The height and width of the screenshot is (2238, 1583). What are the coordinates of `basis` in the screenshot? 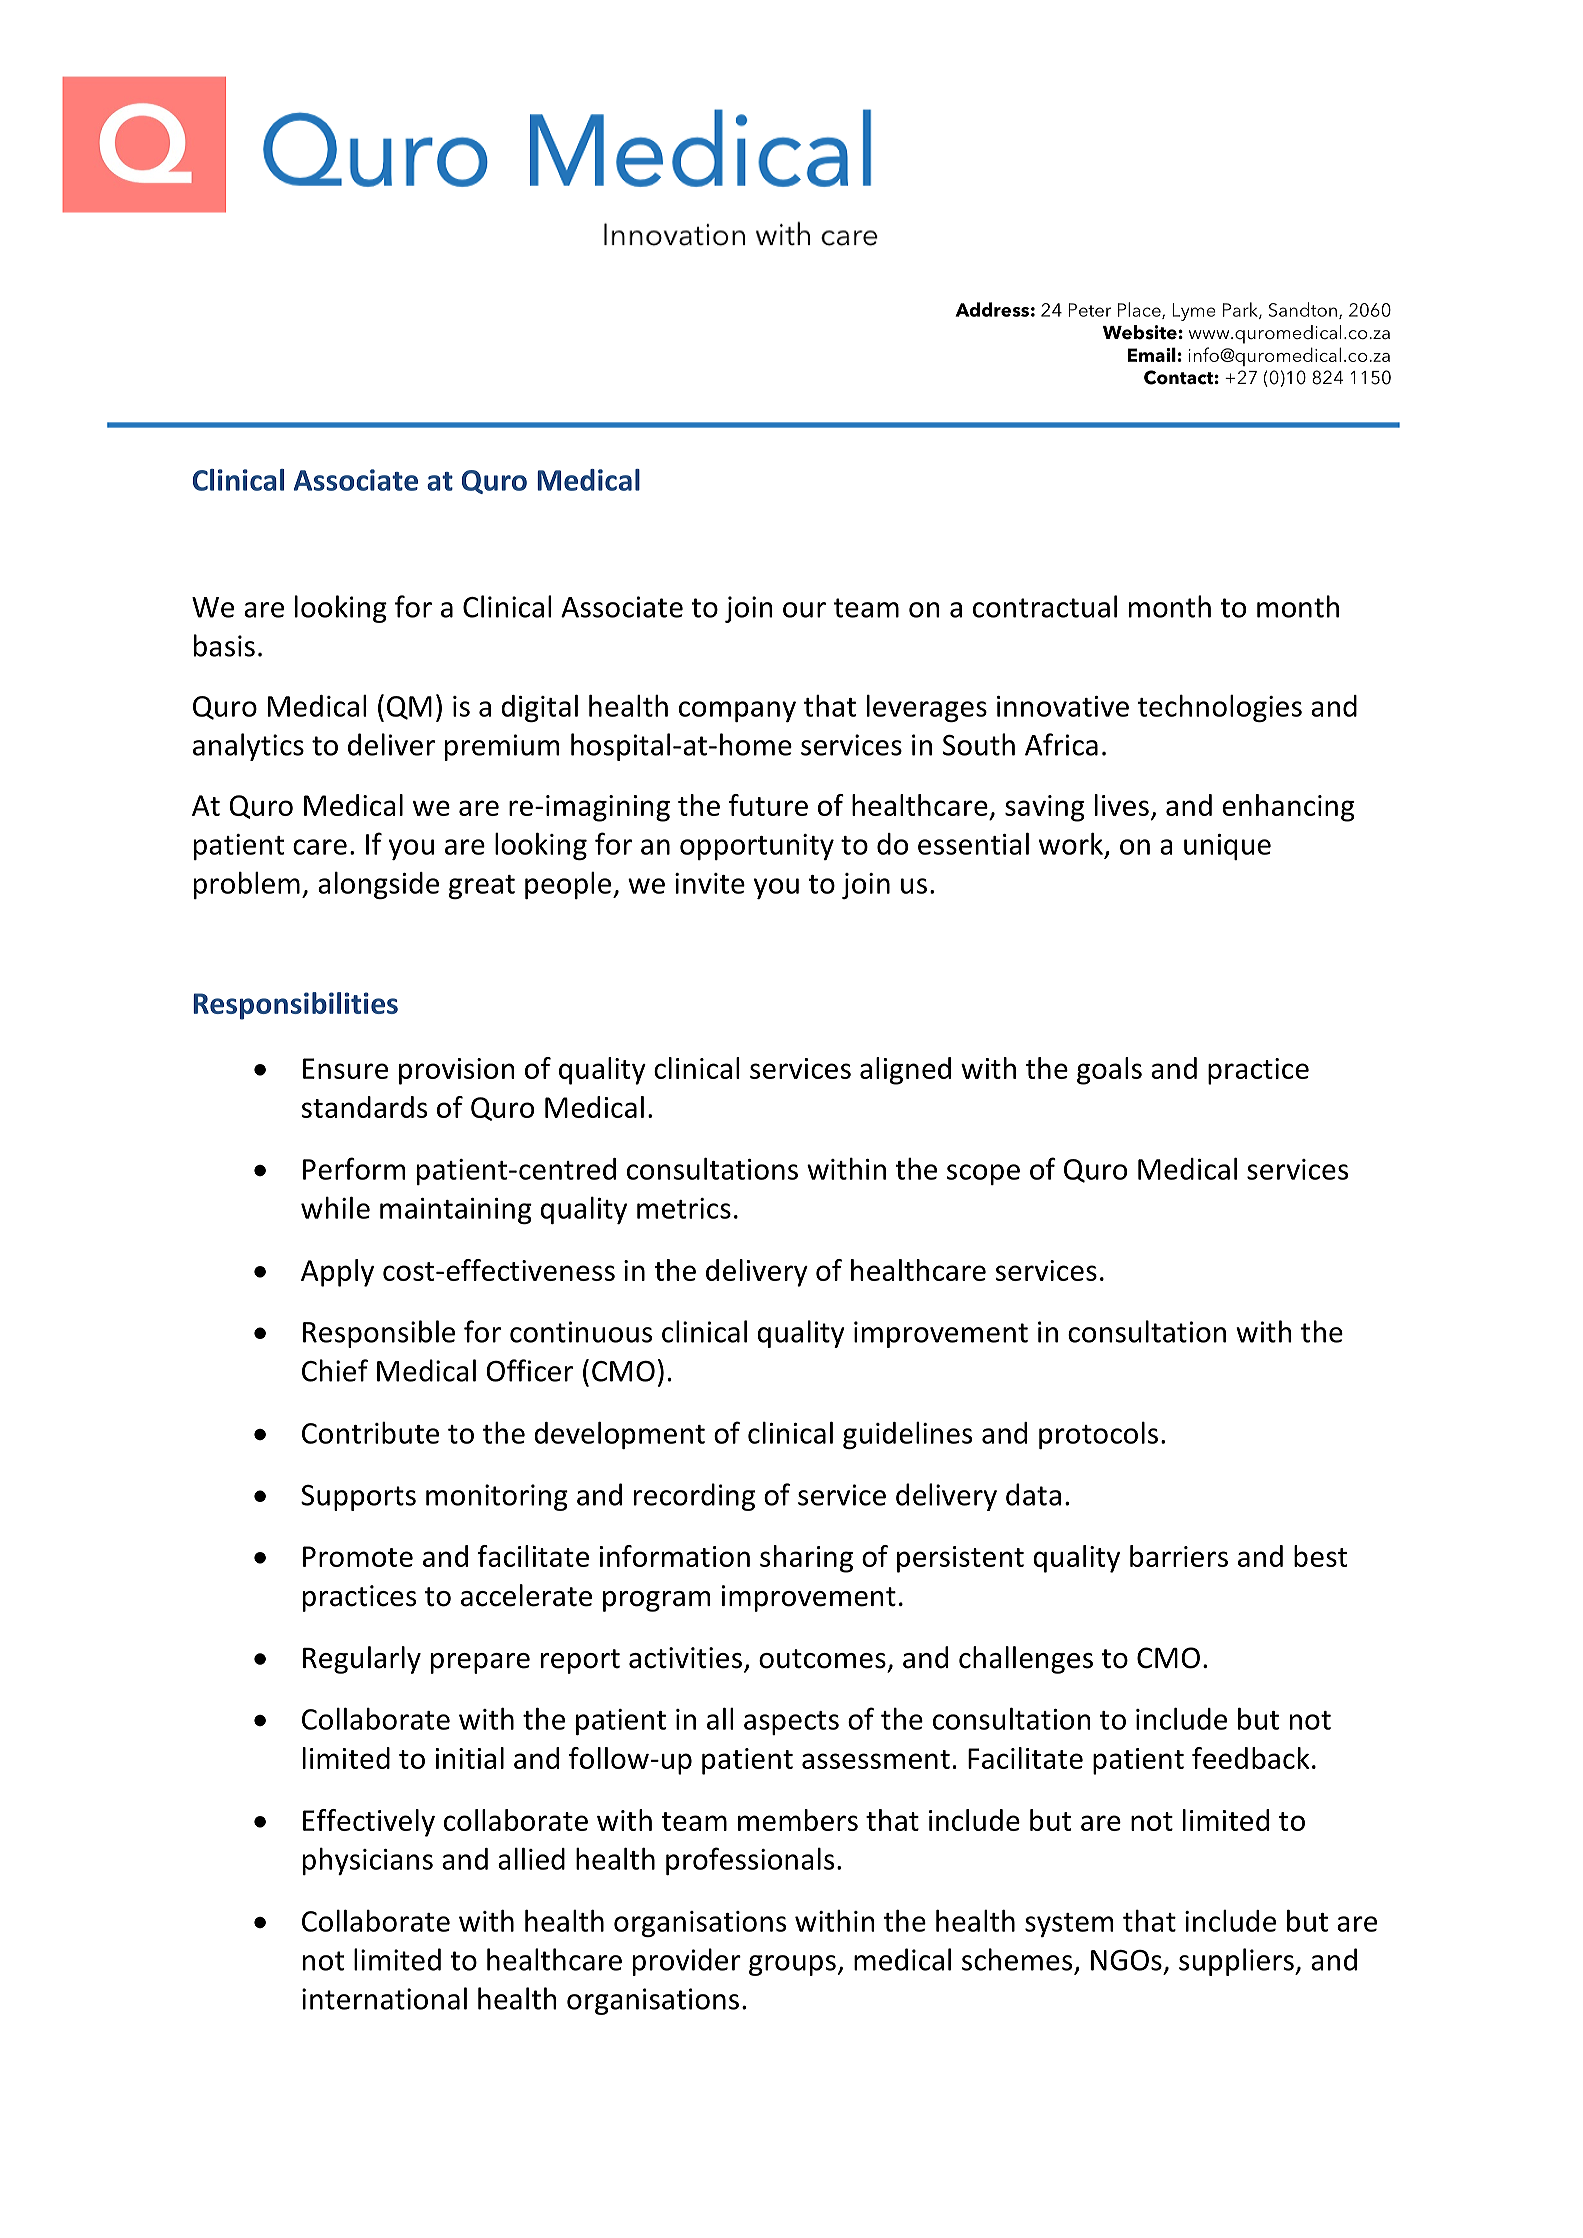 It's located at (224, 645).
